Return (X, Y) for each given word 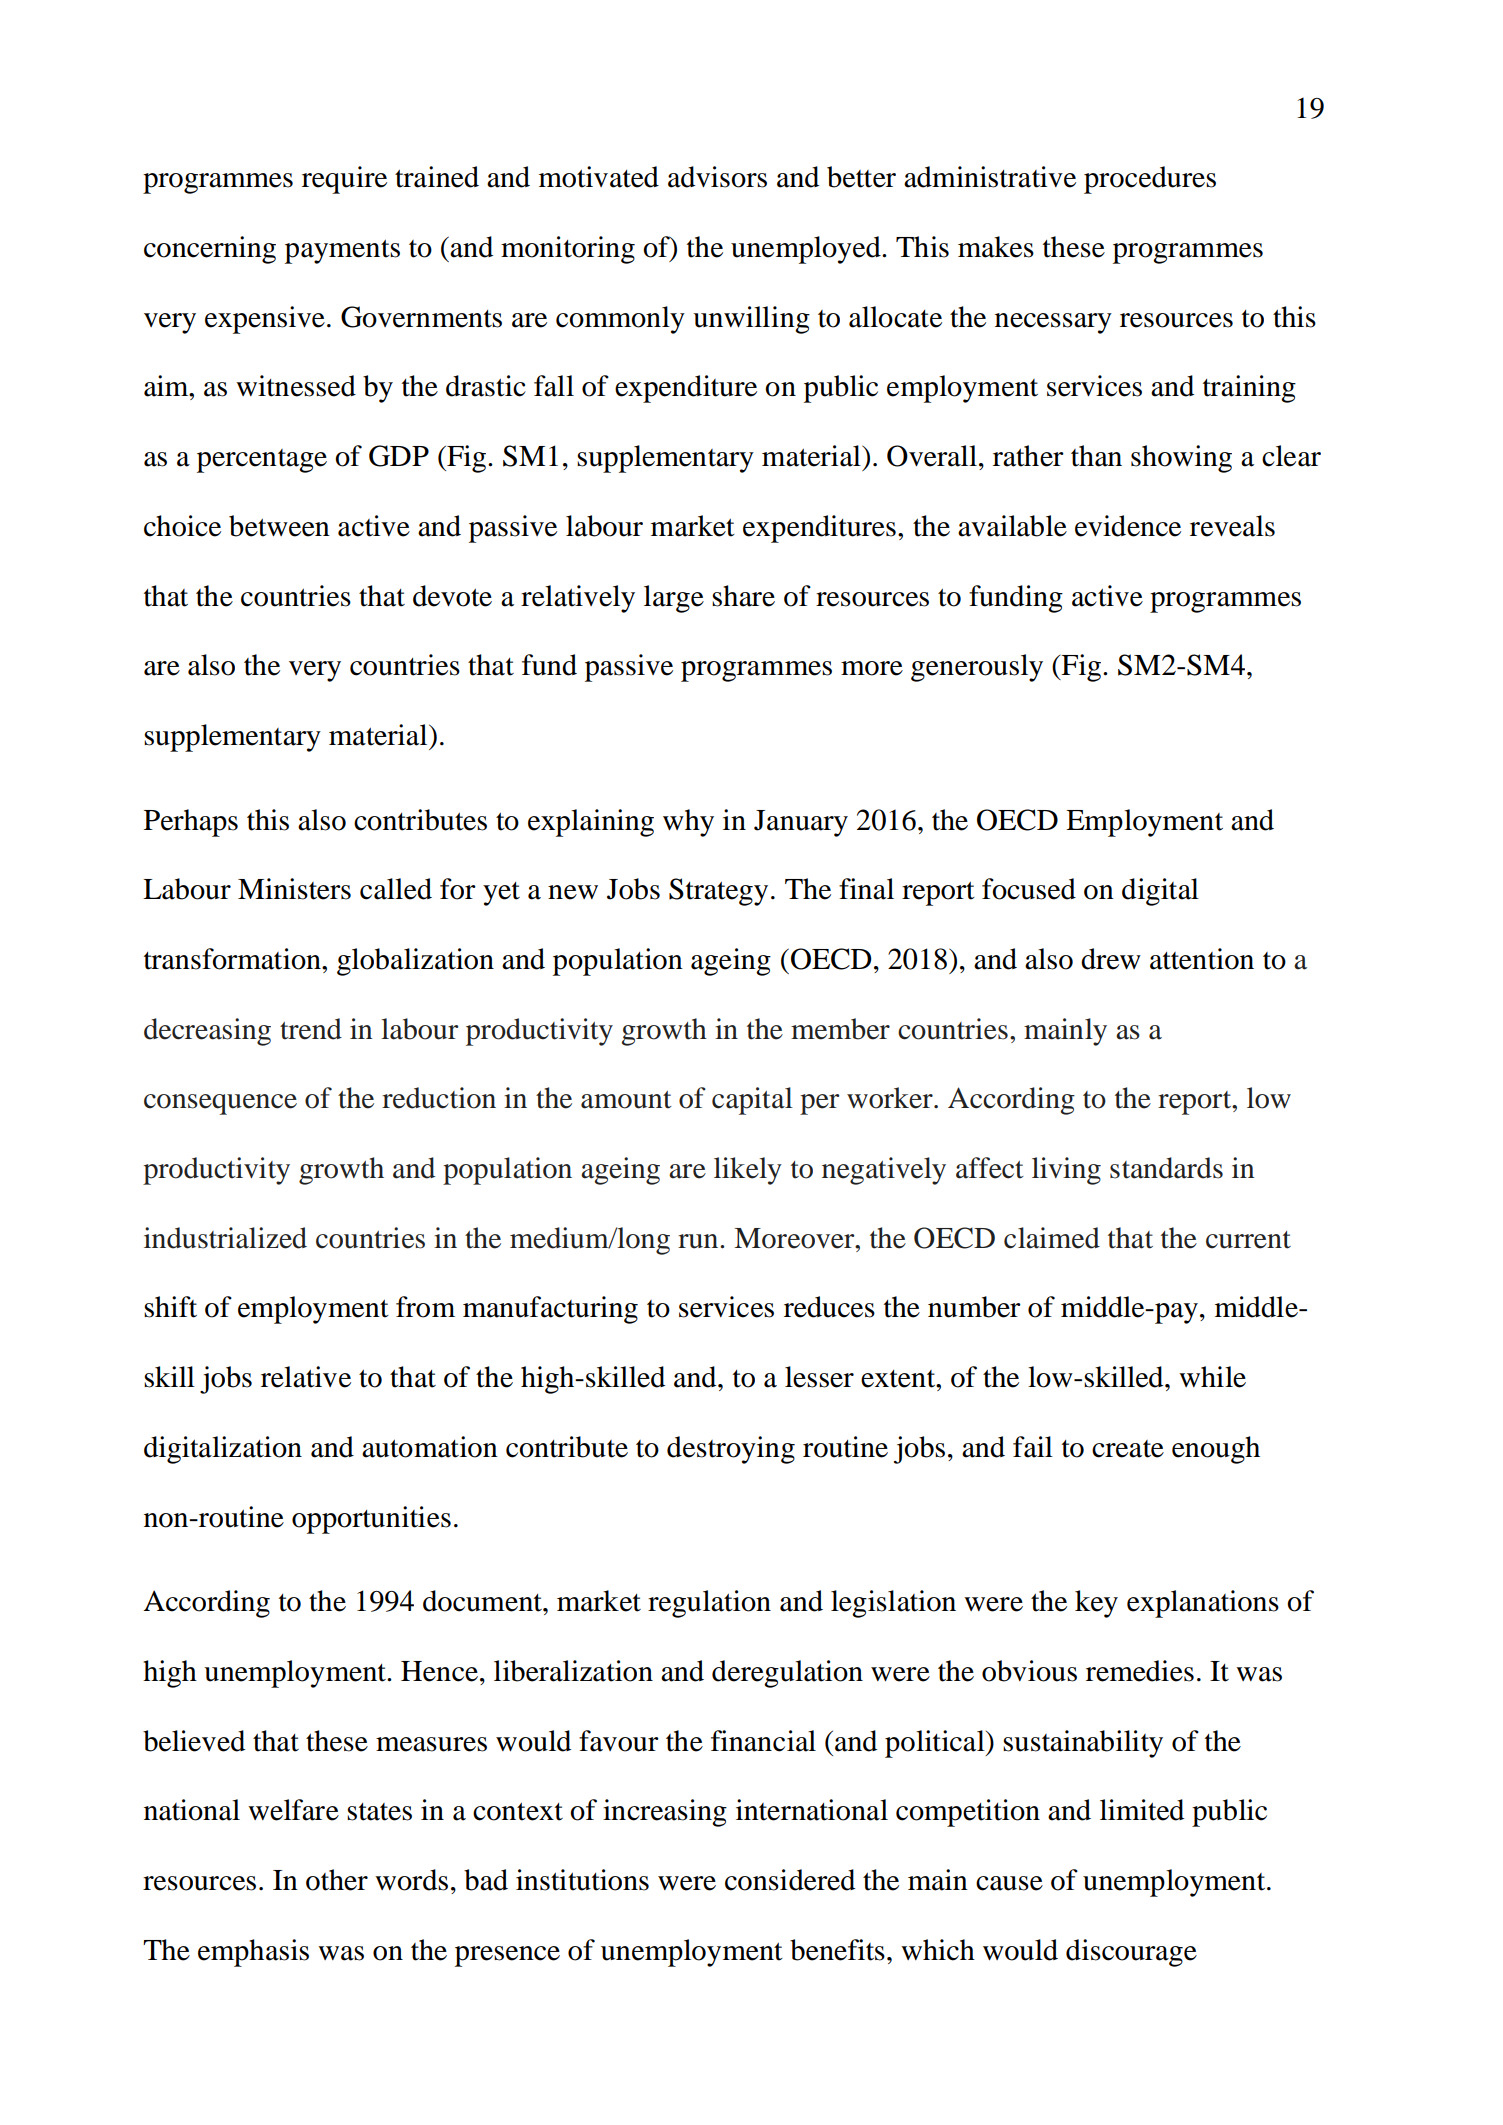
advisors (717, 177)
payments (342, 251)
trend (311, 1029)
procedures (1150, 180)
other (337, 1880)
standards (1166, 1168)
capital (752, 1101)
